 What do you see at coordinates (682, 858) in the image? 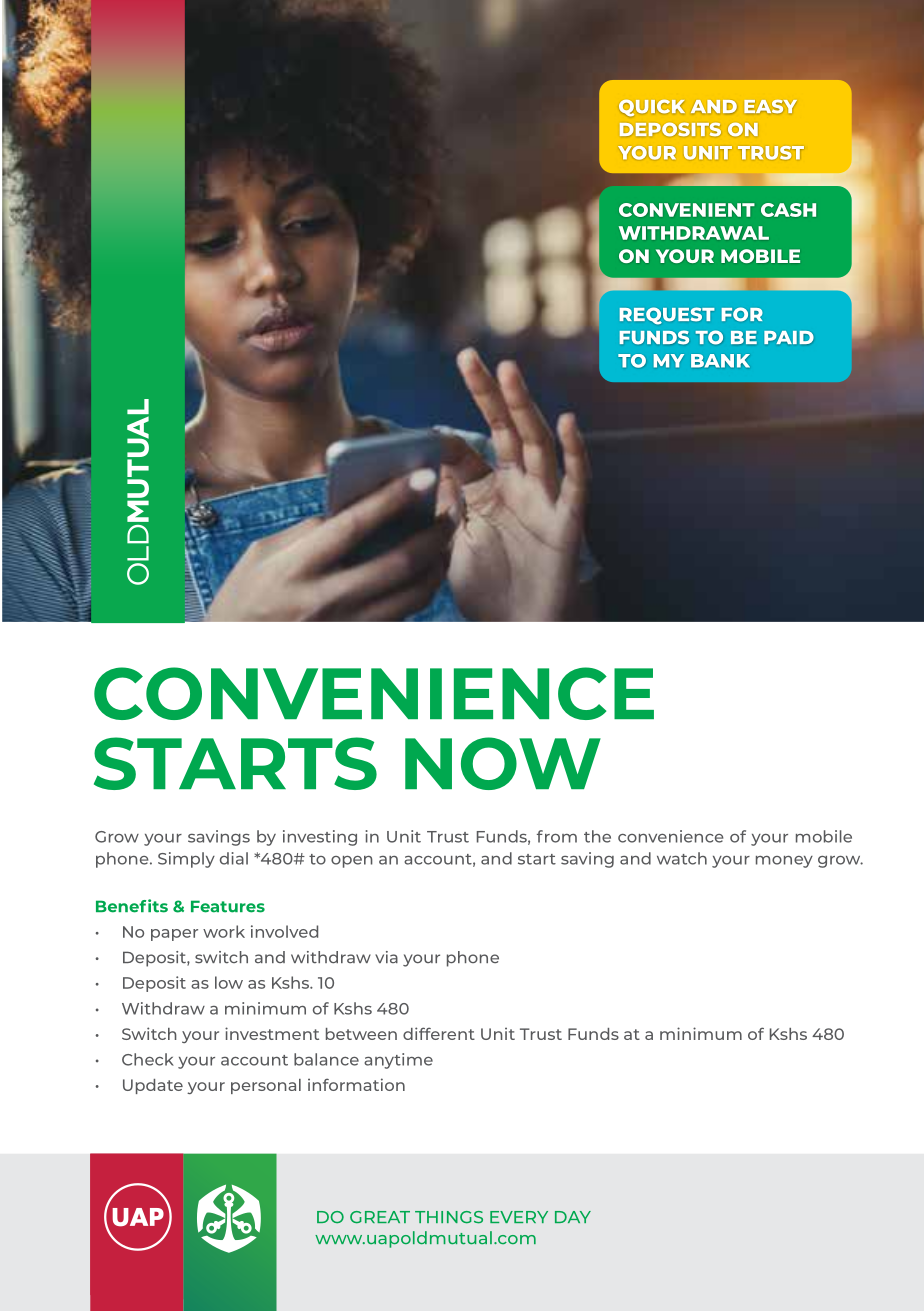
I see `watch` at bounding box center [682, 858].
